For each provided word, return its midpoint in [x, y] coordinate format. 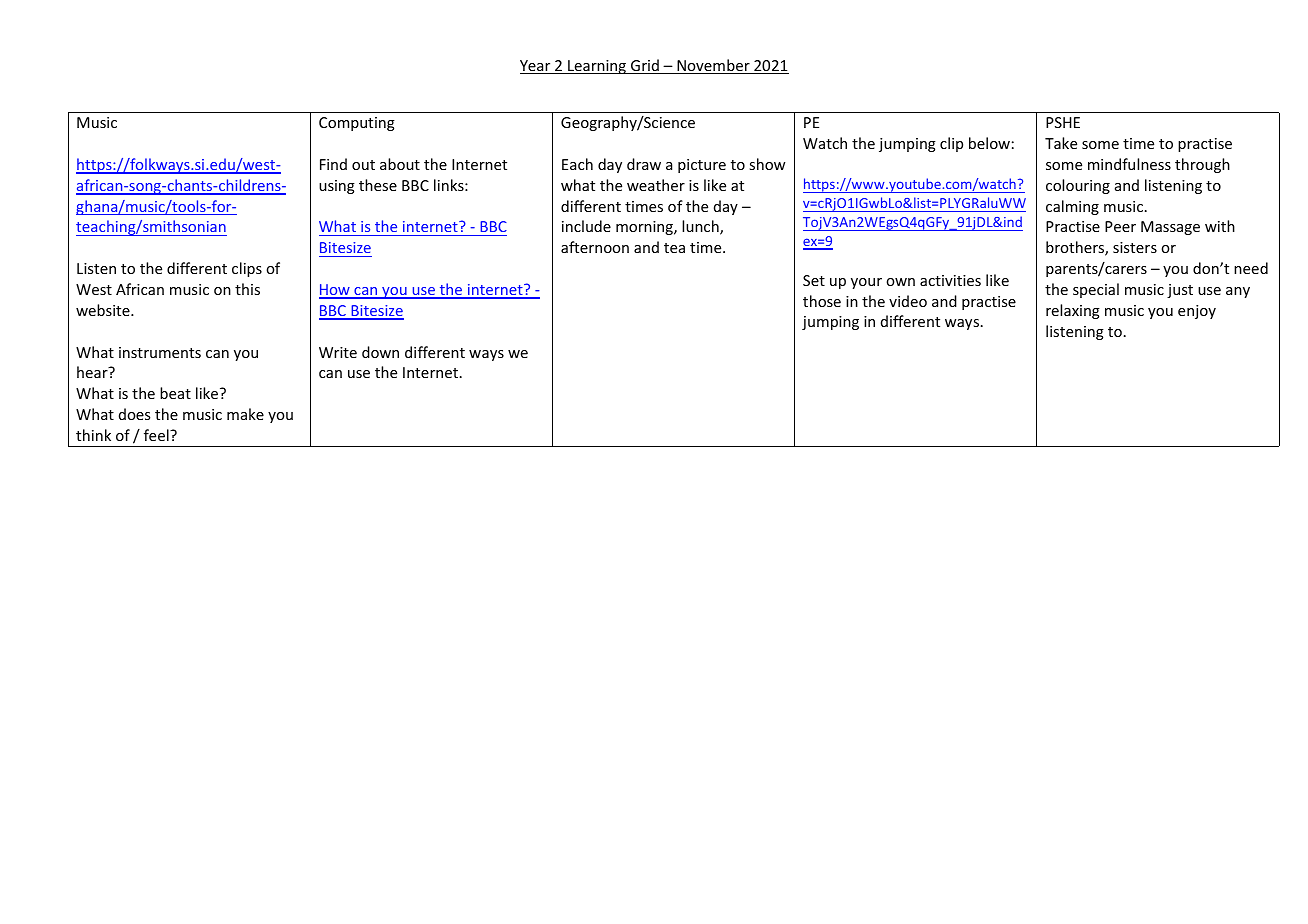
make [245, 414]
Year [536, 67]
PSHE [1063, 122]
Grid [645, 66]
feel [157, 435]
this [247, 289]
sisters [1135, 247]
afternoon [595, 247]
